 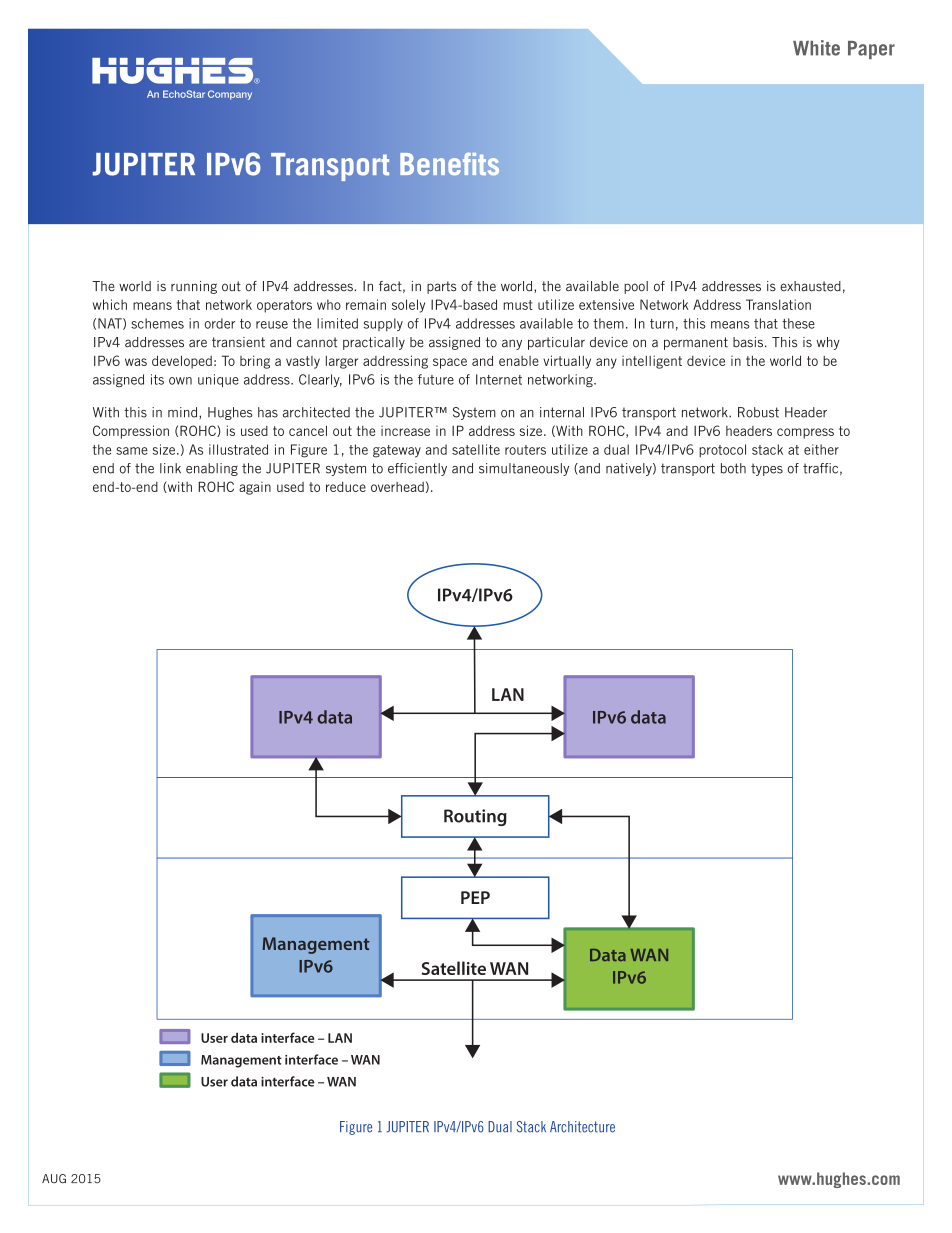 What do you see at coordinates (194, 287) in the screenshot?
I see `running` at bounding box center [194, 287].
